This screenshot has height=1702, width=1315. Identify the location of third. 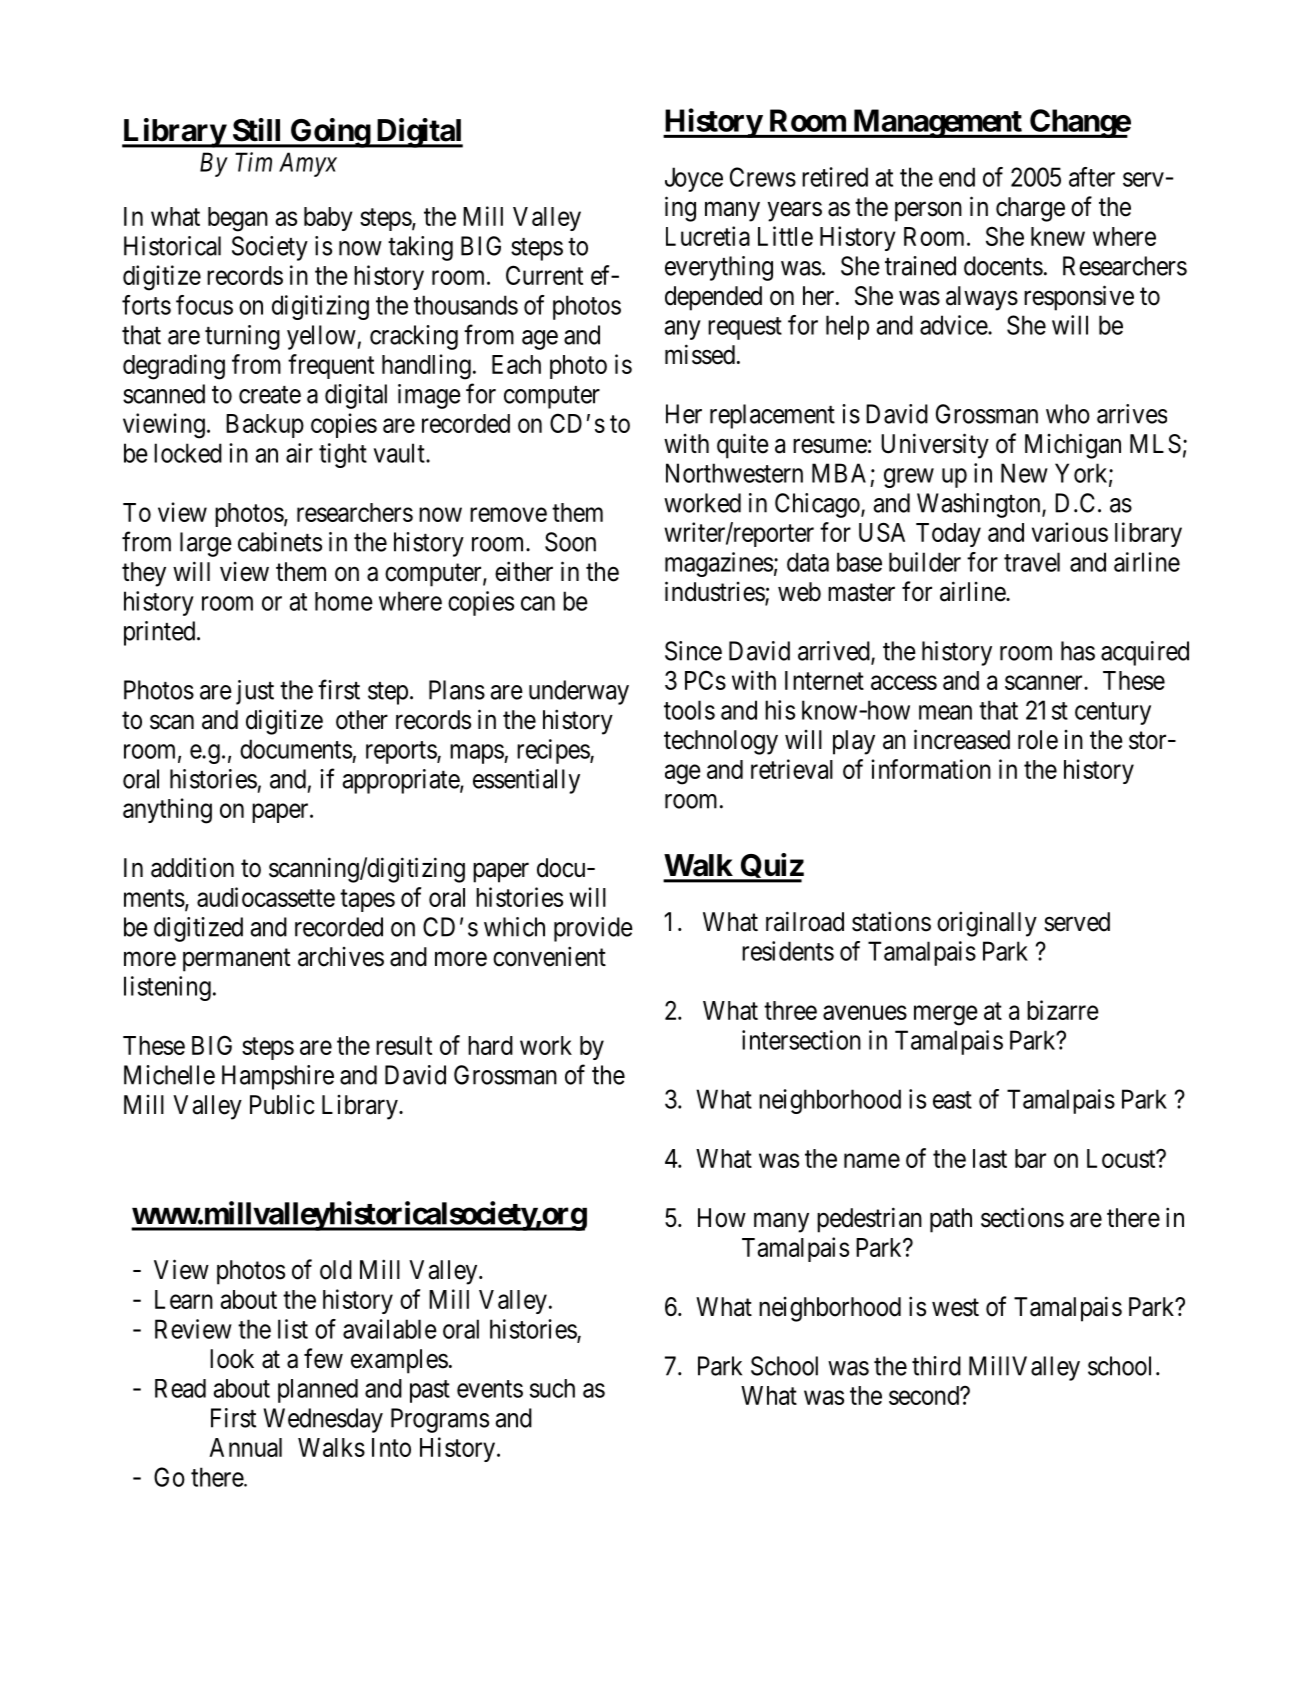
(936, 1366).
